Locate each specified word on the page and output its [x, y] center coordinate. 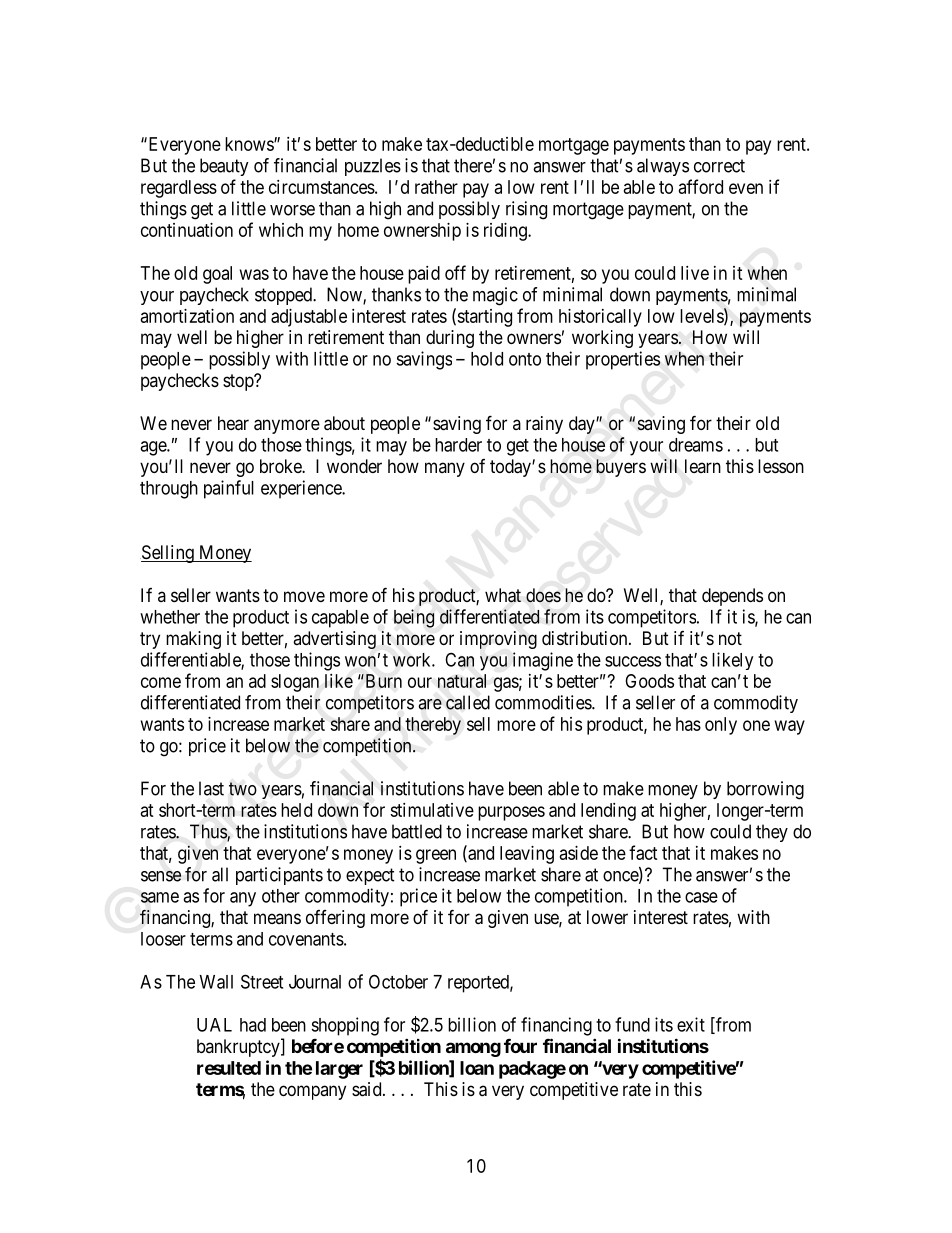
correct [719, 166]
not [730, 638]
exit [691, 1024]
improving [498, 640]
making [193, 640]
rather [436, 187]
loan [477, 1068]
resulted [229, 1068]
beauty [224, 167]
